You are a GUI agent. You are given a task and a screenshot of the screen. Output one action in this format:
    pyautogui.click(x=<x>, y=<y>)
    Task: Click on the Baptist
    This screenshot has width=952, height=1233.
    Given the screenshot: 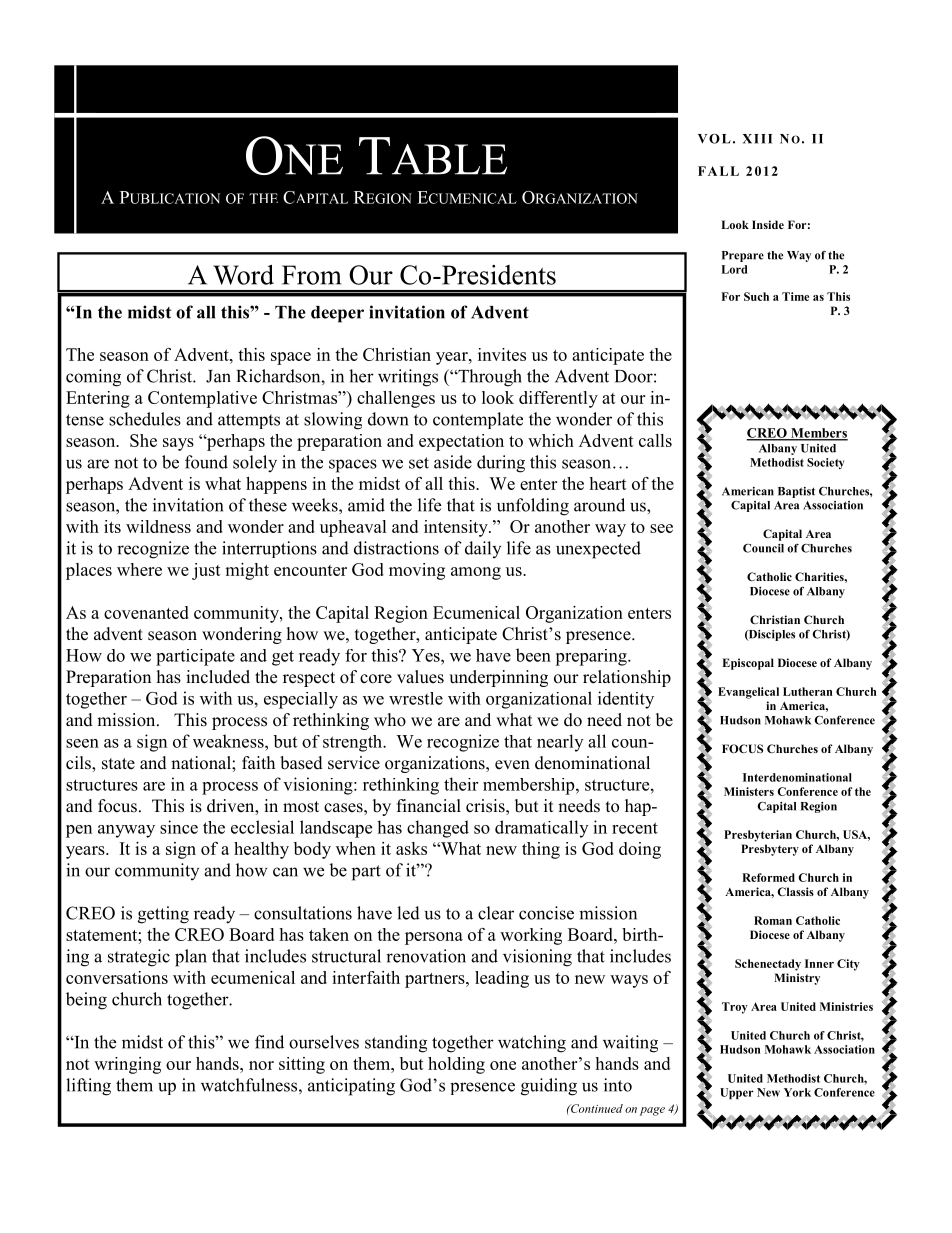 What is the action you would take?
    pyautogui.click(x=796, y=492)
